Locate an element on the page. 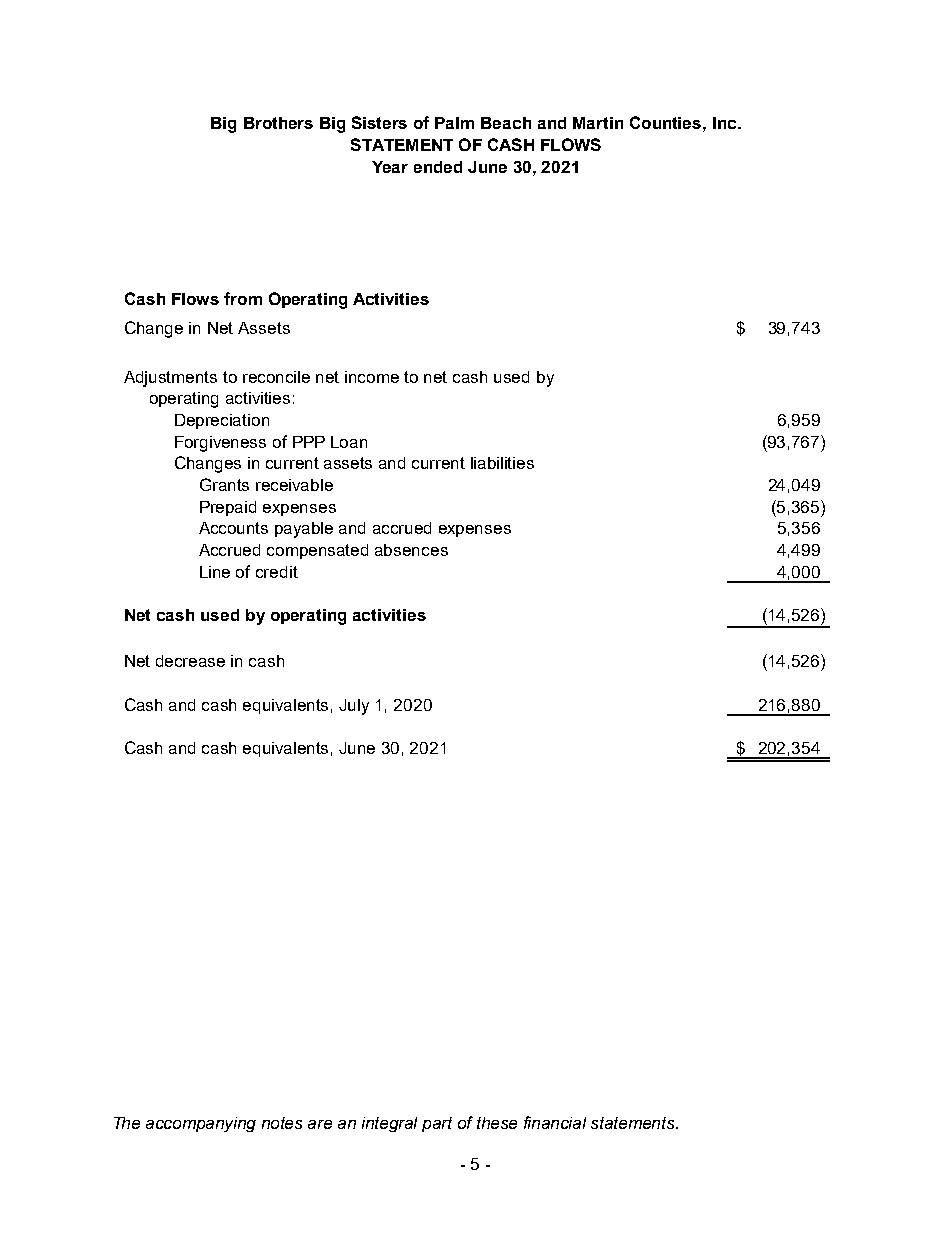 The height and width of the image is (1233, 952). Martin is located at coordinates (598, 123).
